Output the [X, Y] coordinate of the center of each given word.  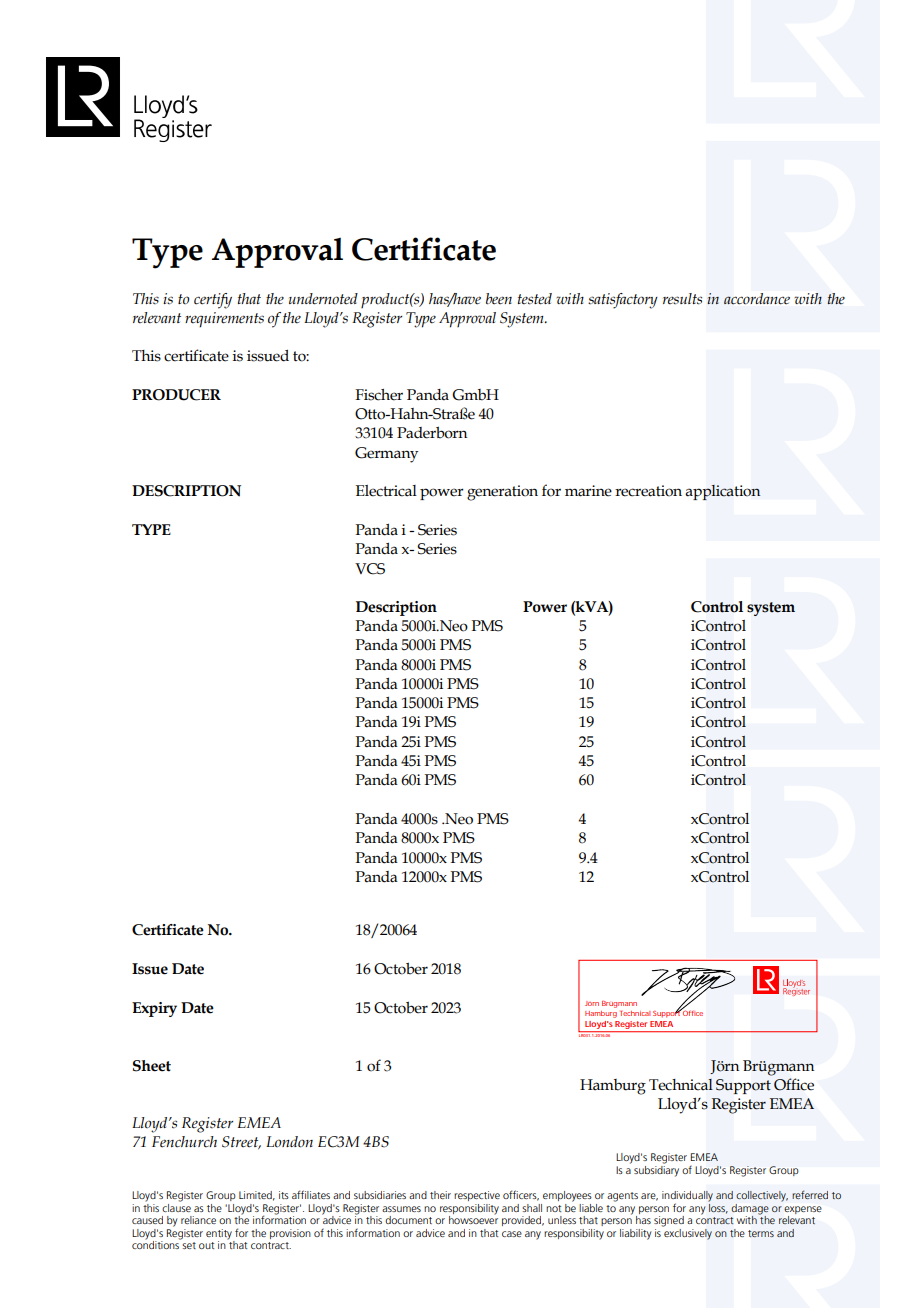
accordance [757, 299]
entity [220, 1235]
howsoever [473, 1219]
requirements [224, 320]
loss [718, 1207]
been [499, 299]
